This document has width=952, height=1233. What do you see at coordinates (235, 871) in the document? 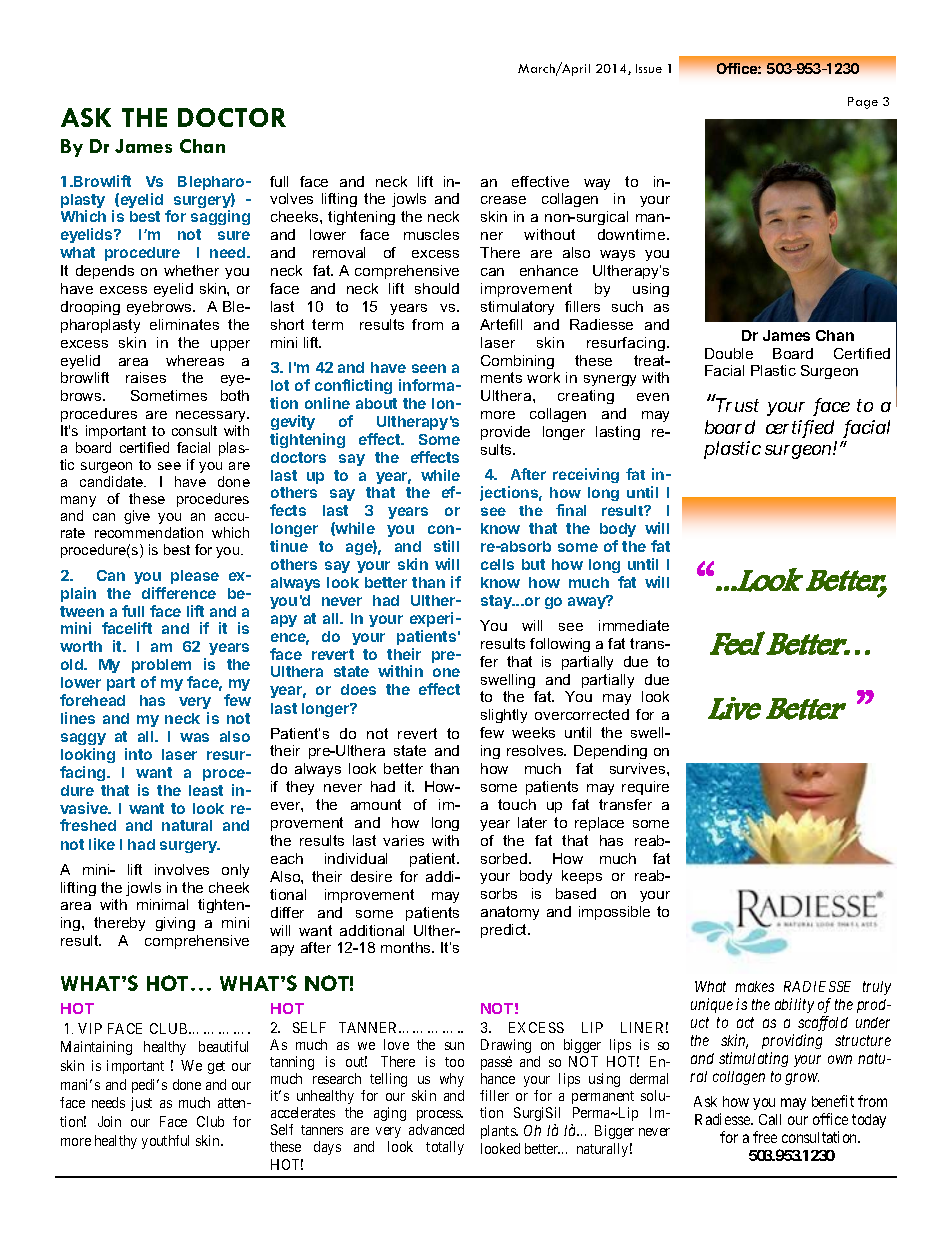
I see `only` at bounding box center [235, 871].
